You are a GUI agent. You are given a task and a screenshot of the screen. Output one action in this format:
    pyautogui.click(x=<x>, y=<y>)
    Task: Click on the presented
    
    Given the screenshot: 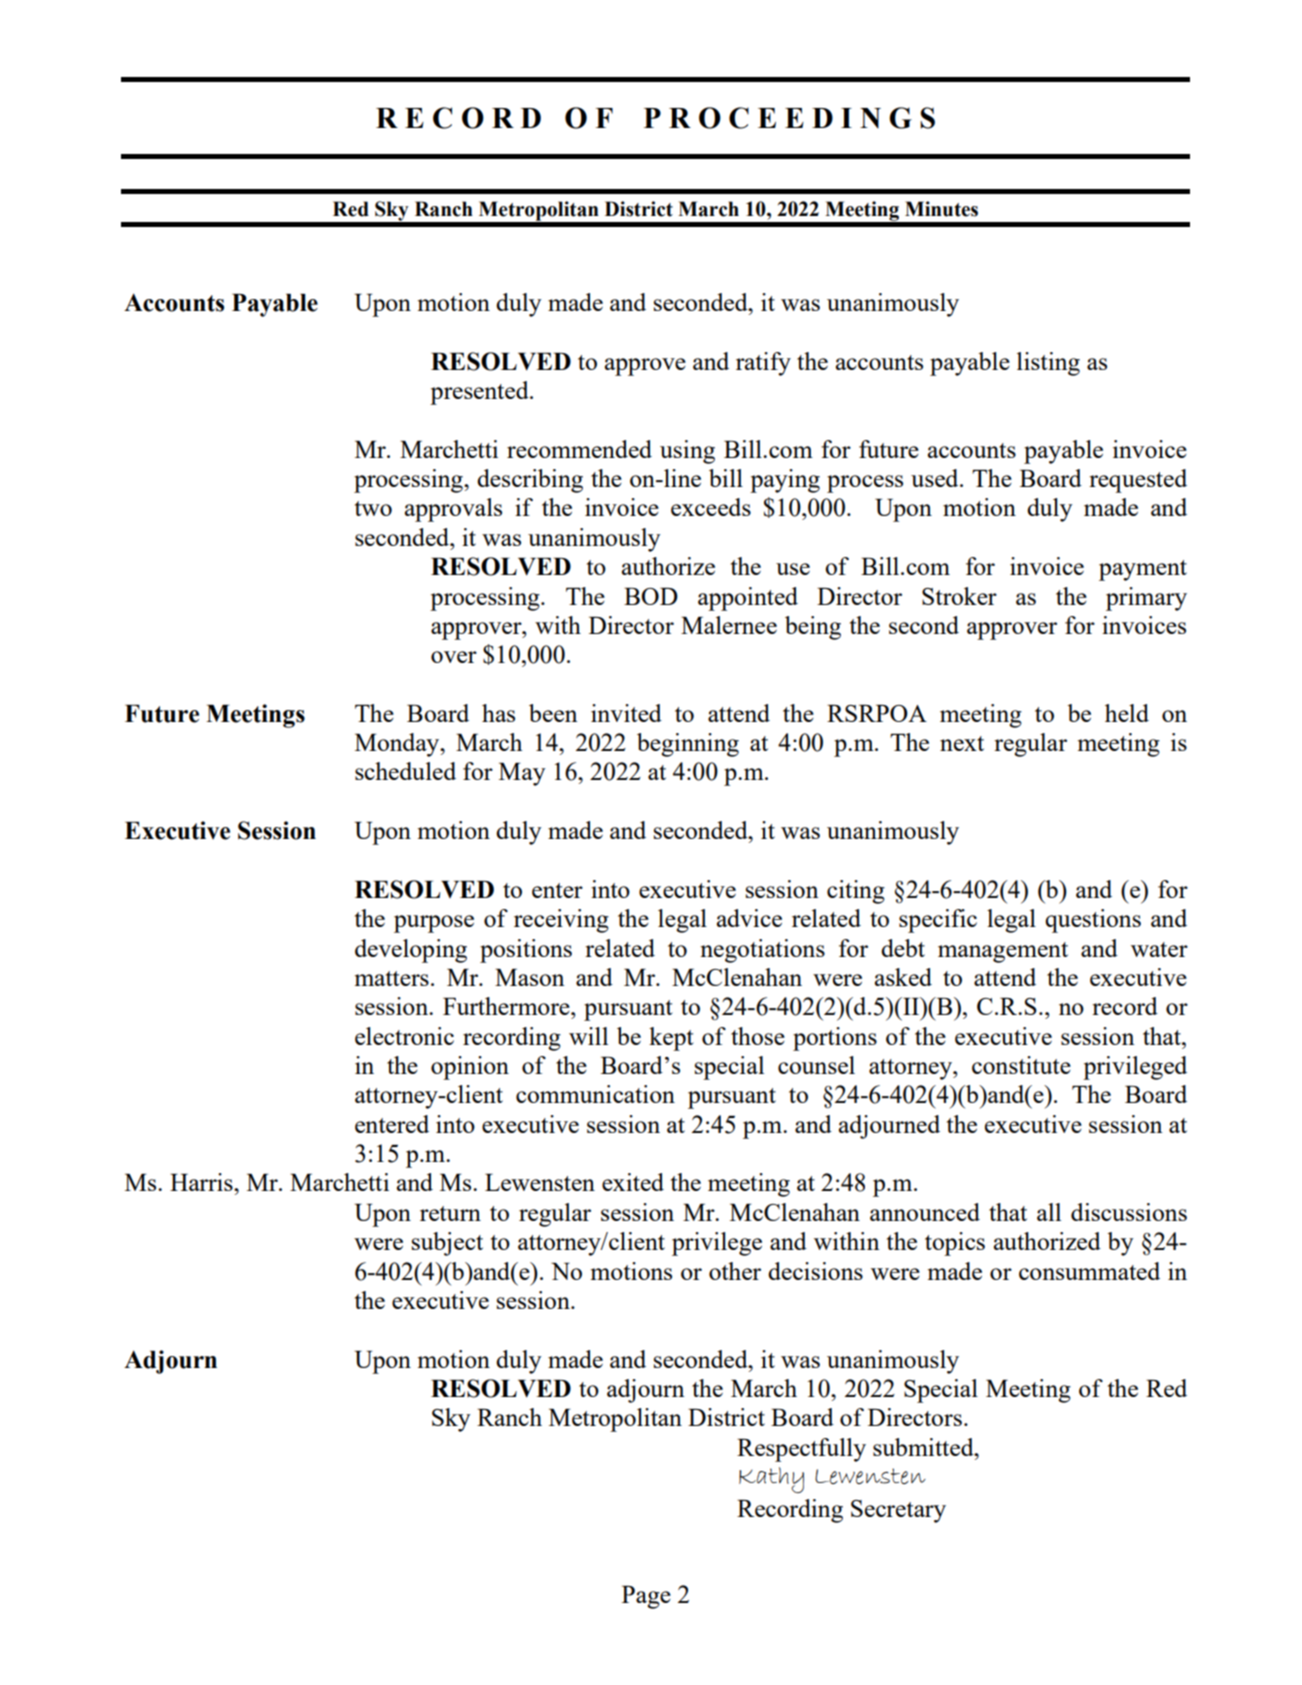 What is the action you would take?
    pyautogui.click(x=480, y=393)
